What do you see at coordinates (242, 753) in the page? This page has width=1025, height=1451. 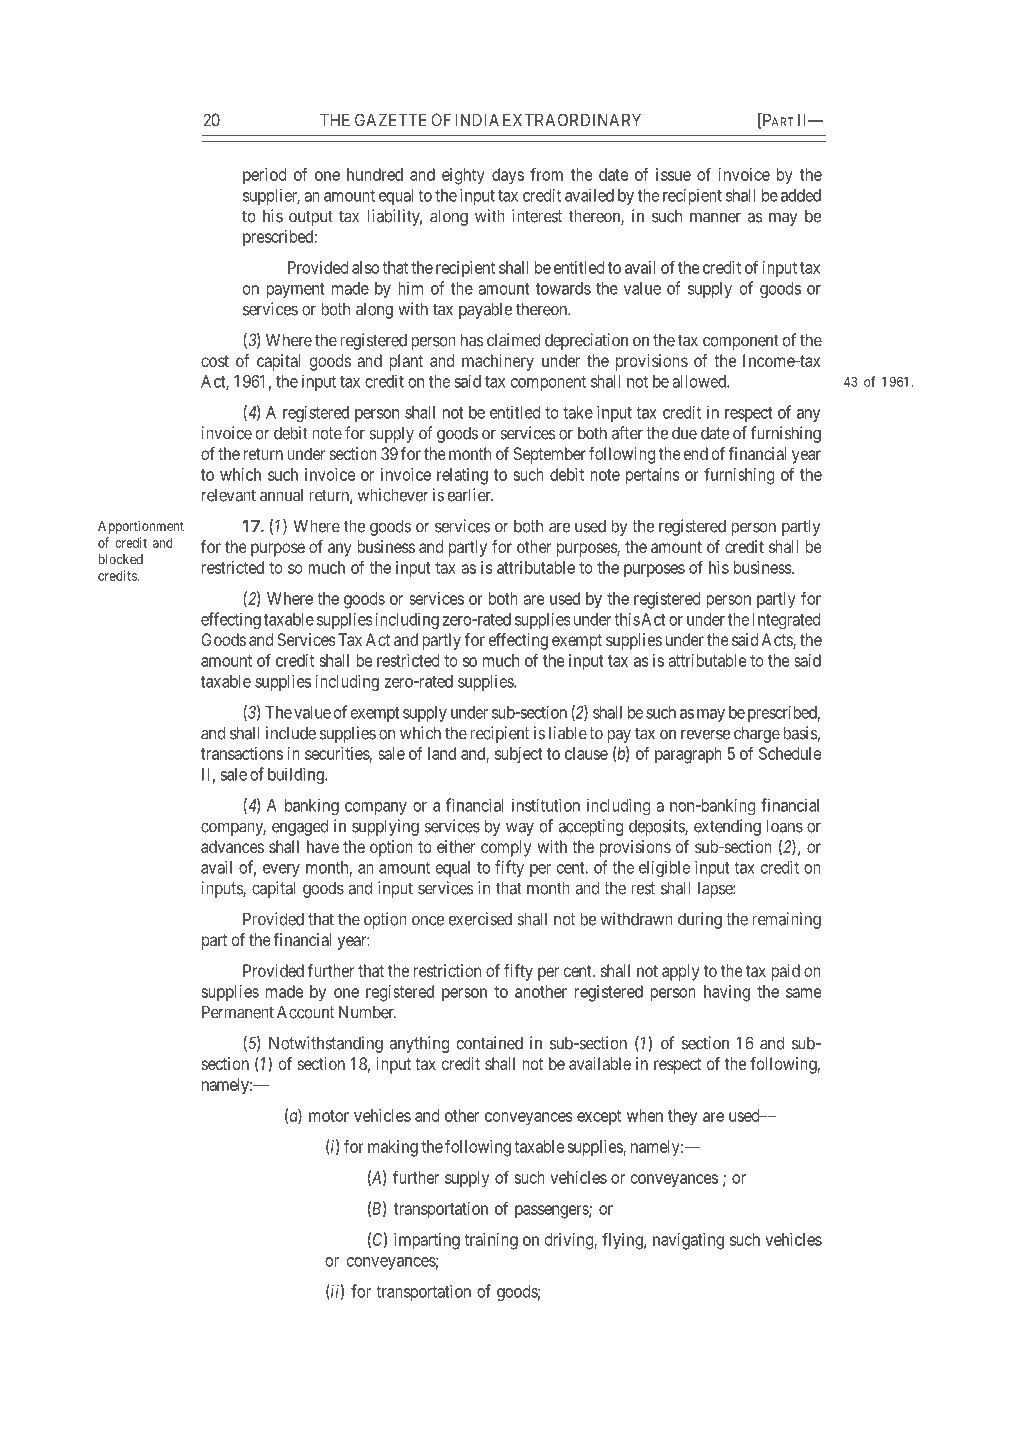 I see `transactions` at bounding box center [242, 753].
